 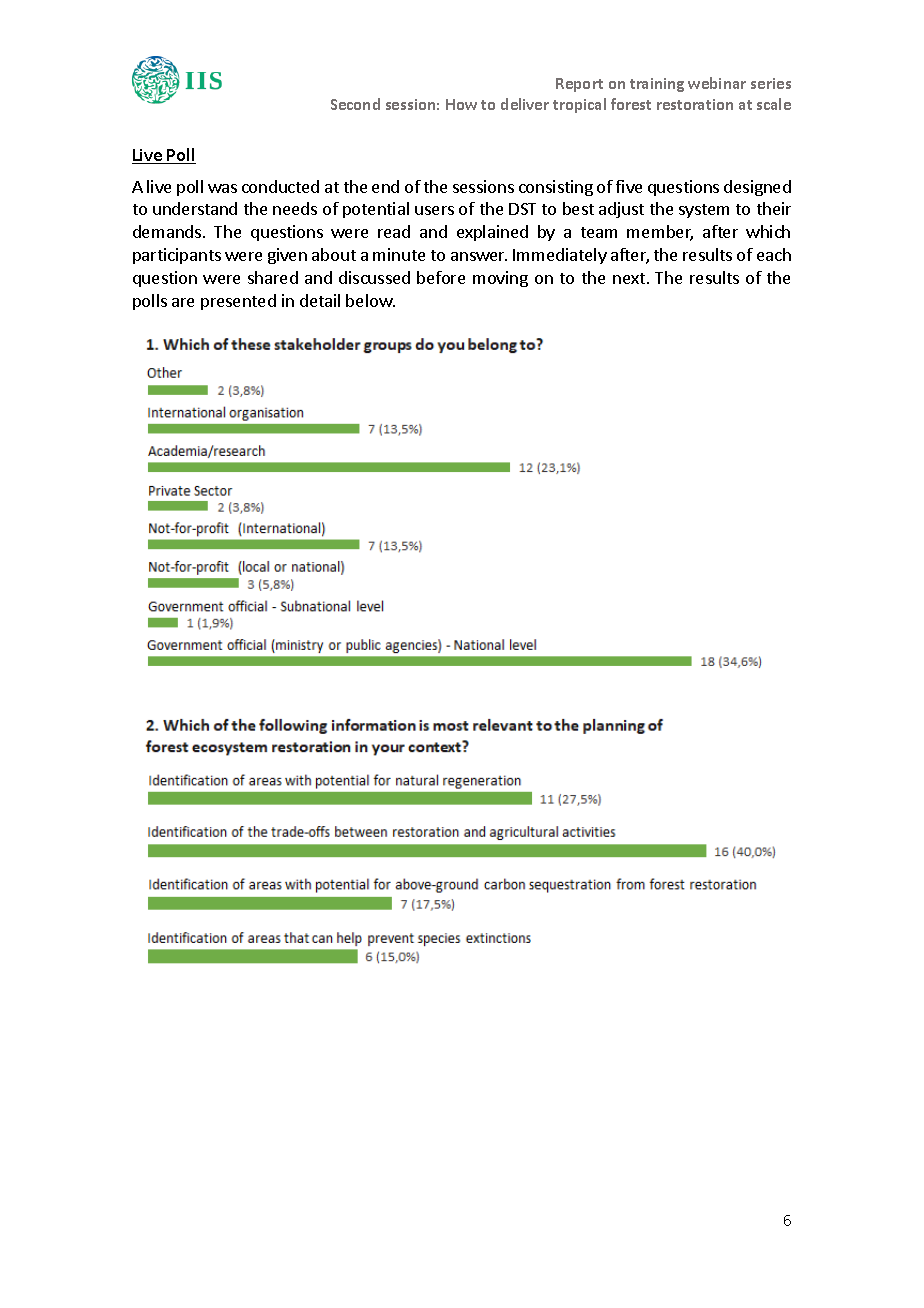 I want to click on webinar, so click(x=717, y=83).
